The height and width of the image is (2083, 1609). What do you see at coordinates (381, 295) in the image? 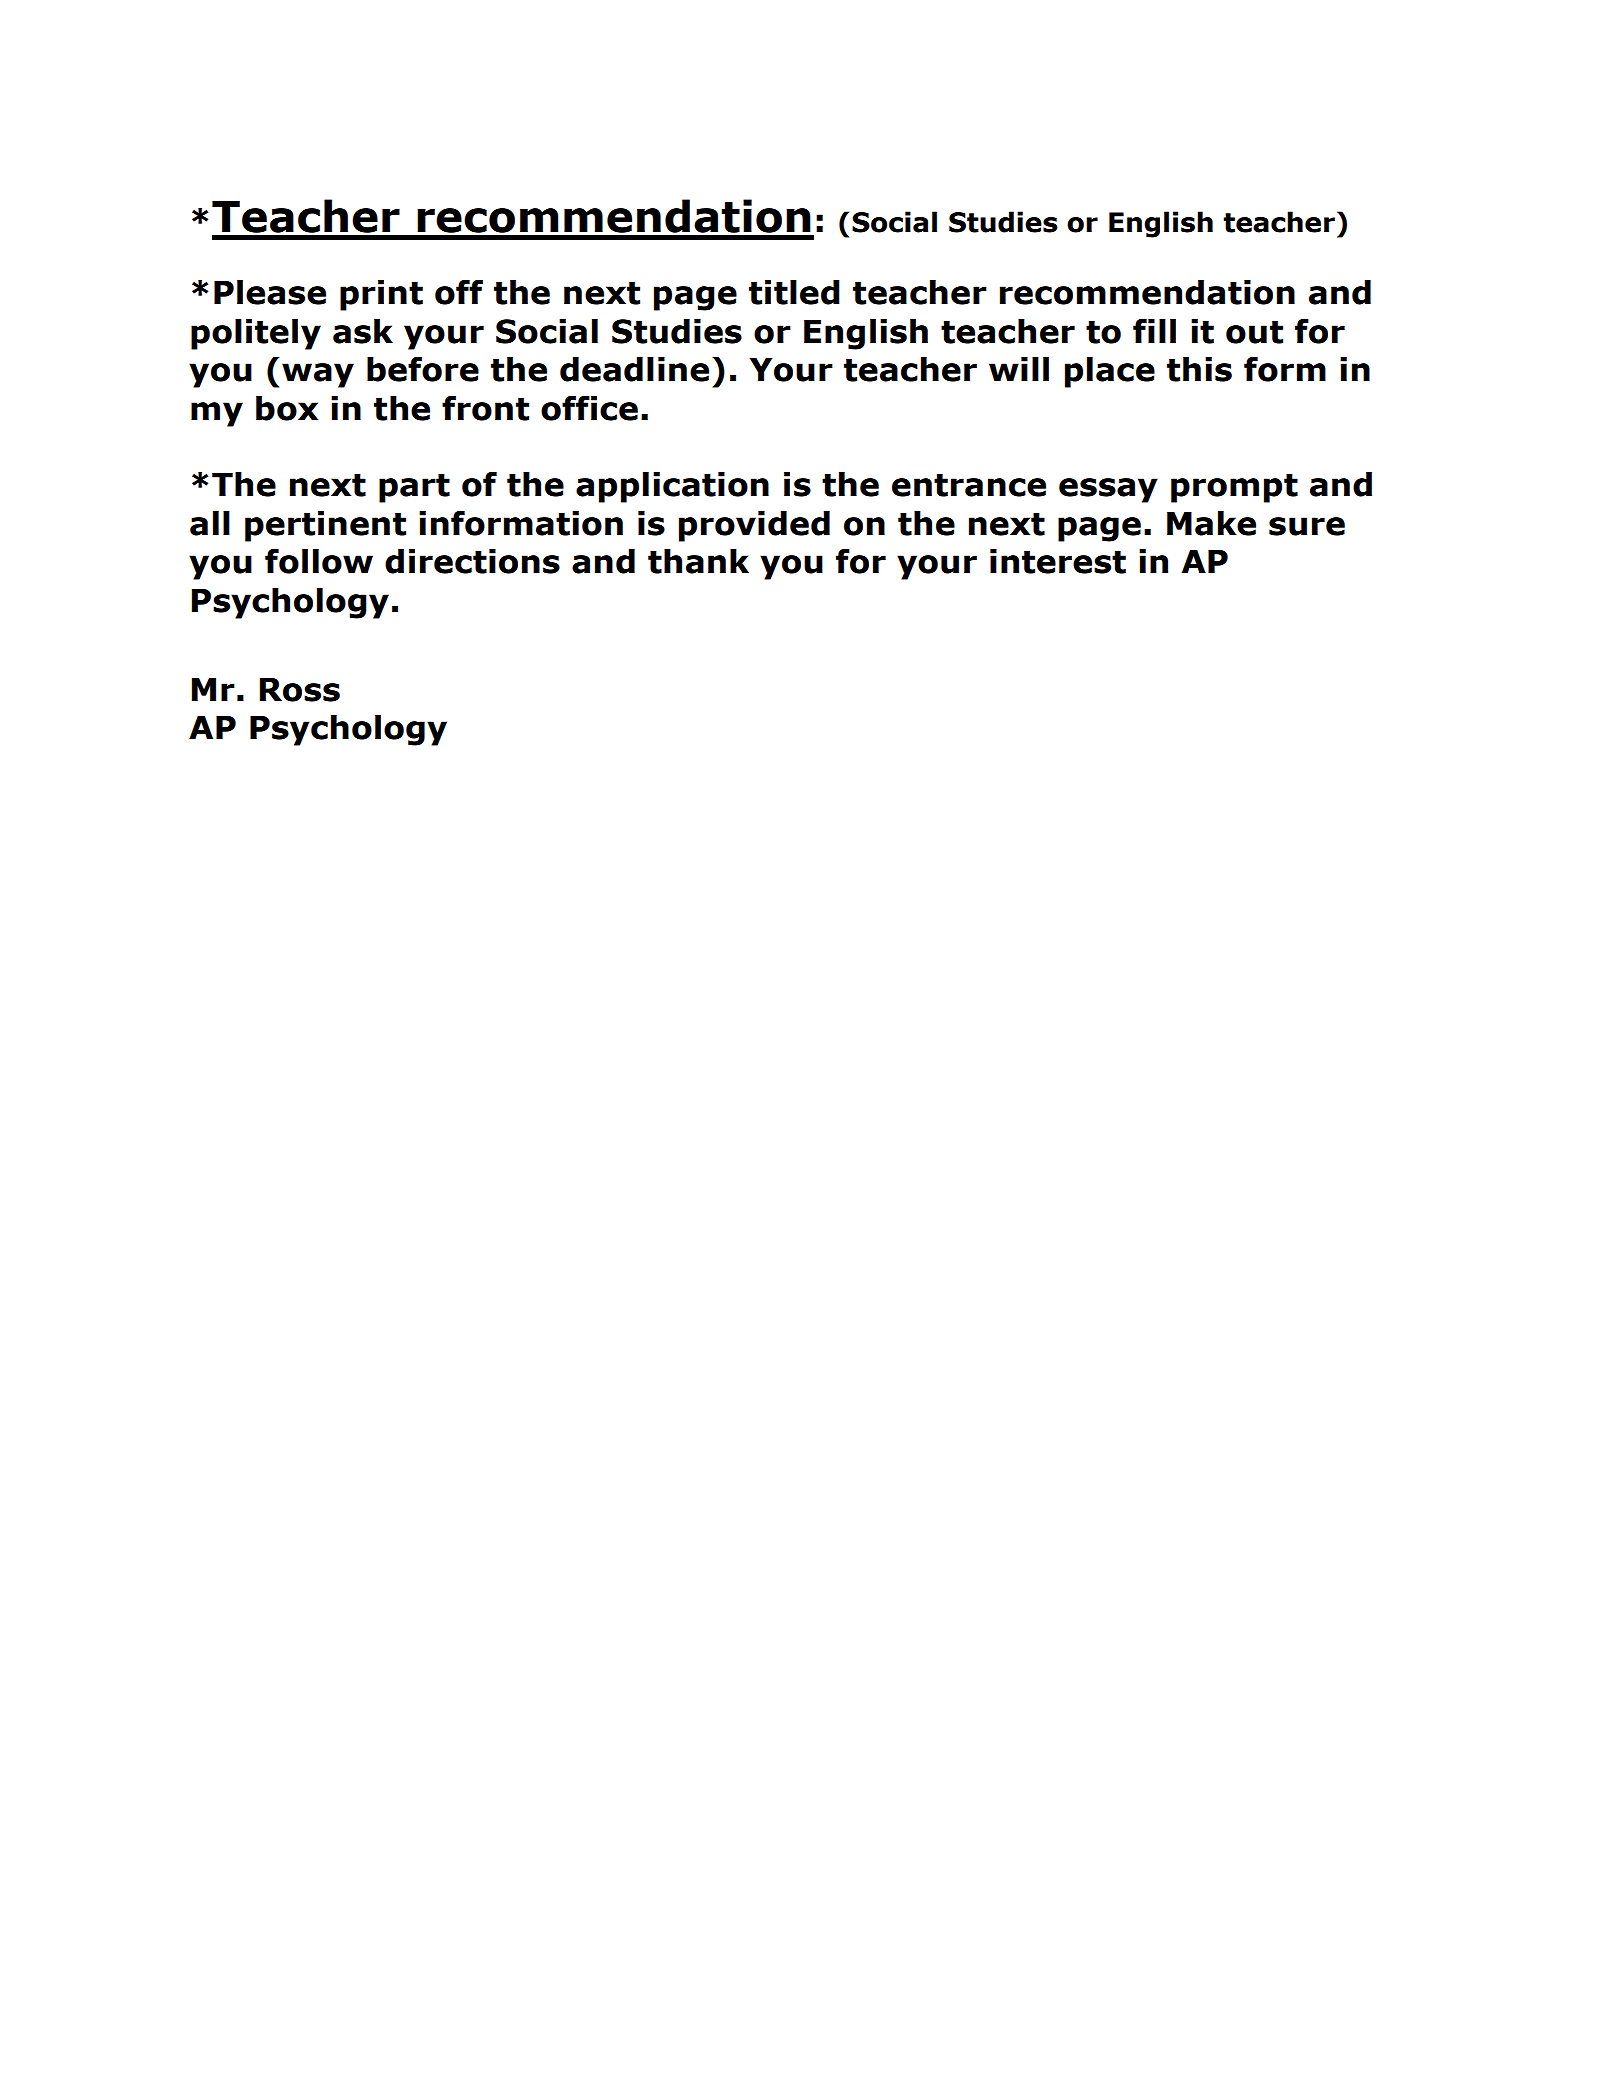
I see `print` at bounding box center [381, 295].
